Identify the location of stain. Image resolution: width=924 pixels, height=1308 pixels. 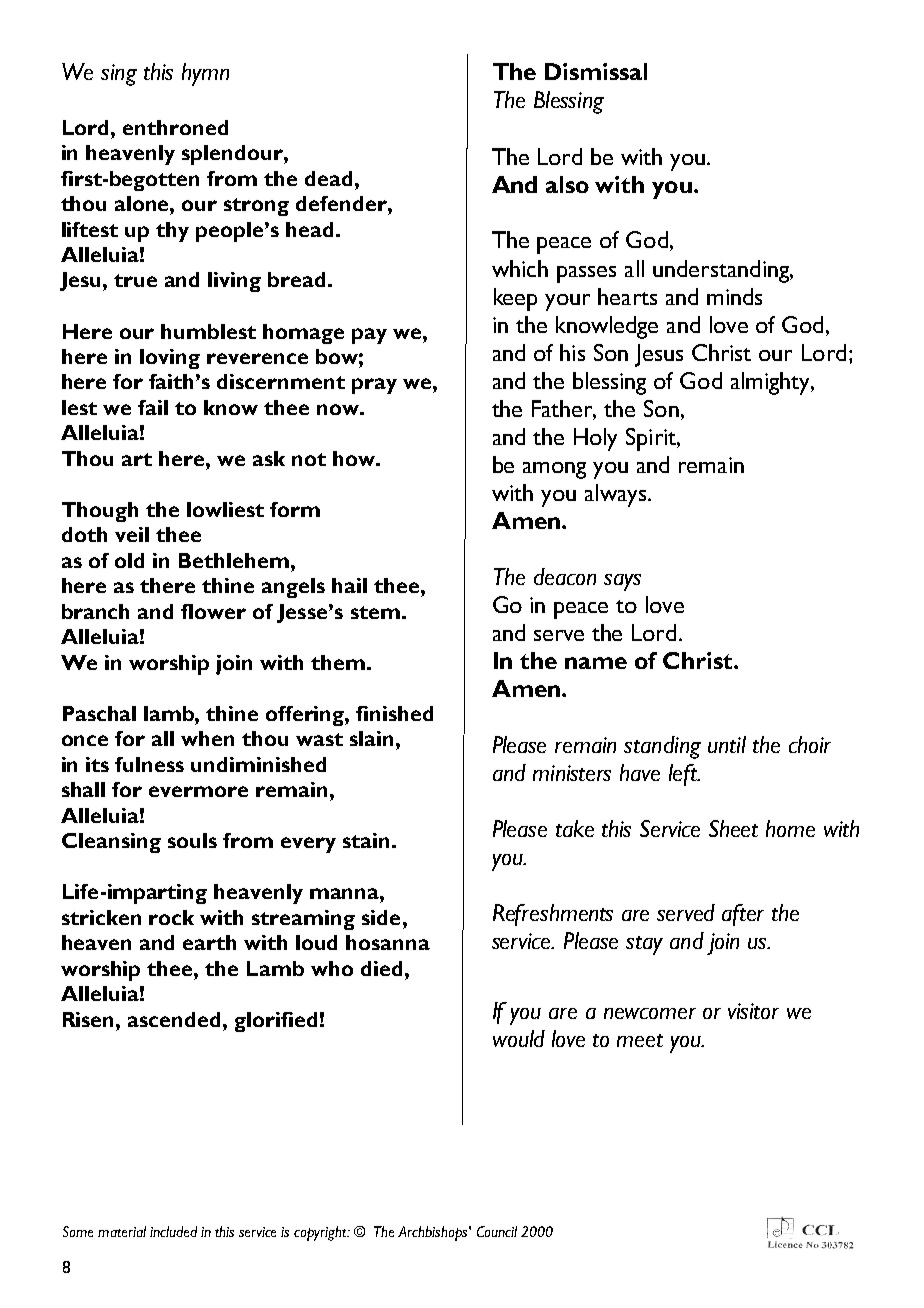
(366, 840).
